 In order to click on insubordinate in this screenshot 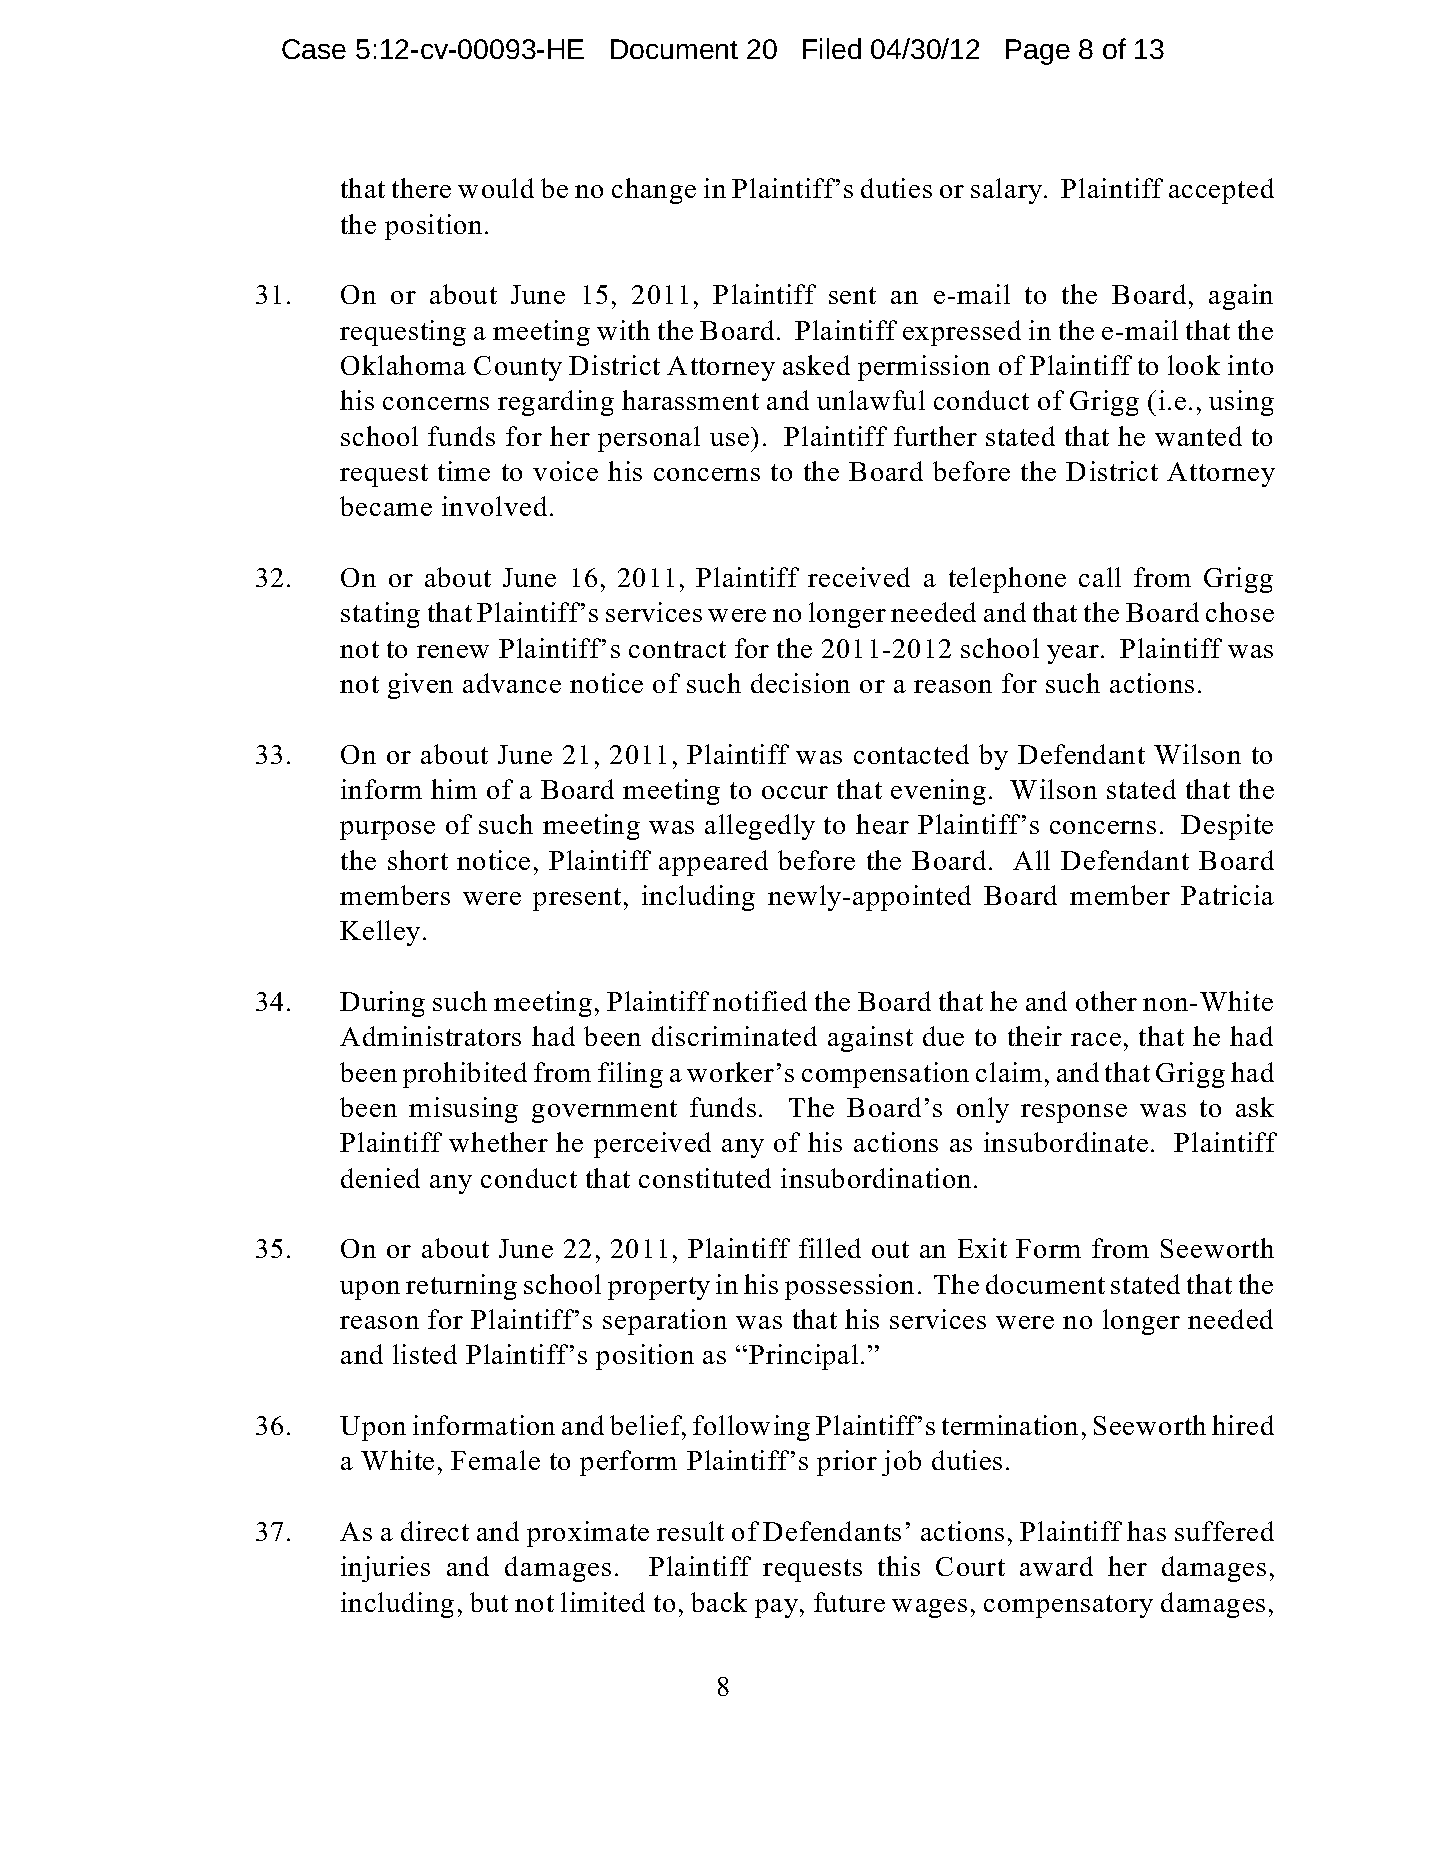, I will do `click(1066, 1142)`.
